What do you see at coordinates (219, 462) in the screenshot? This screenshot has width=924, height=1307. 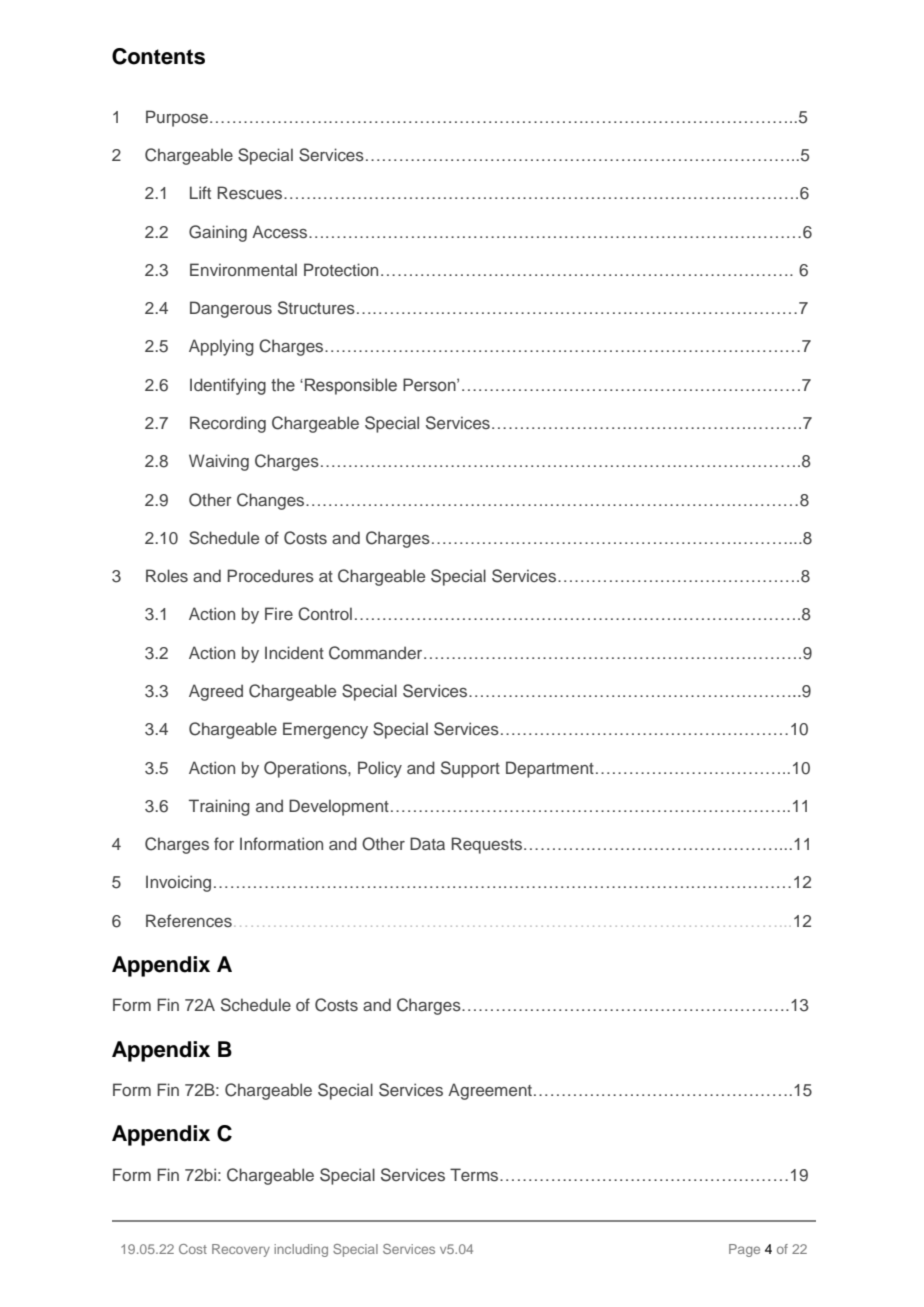 I see `Waiving` at bounding box center [219, 462].
